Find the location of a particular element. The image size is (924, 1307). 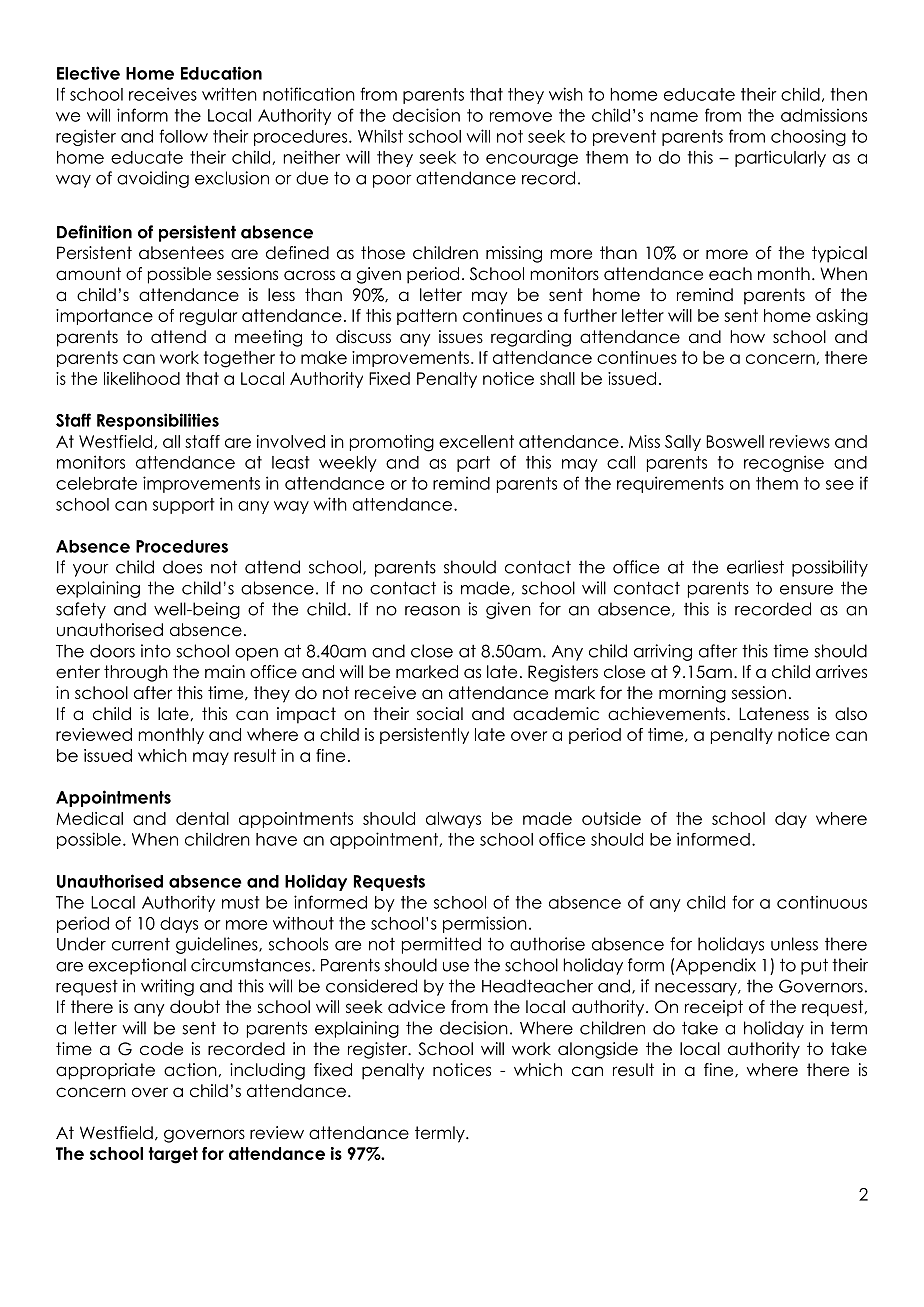

alongside is located at coordinates (598, 1050).
